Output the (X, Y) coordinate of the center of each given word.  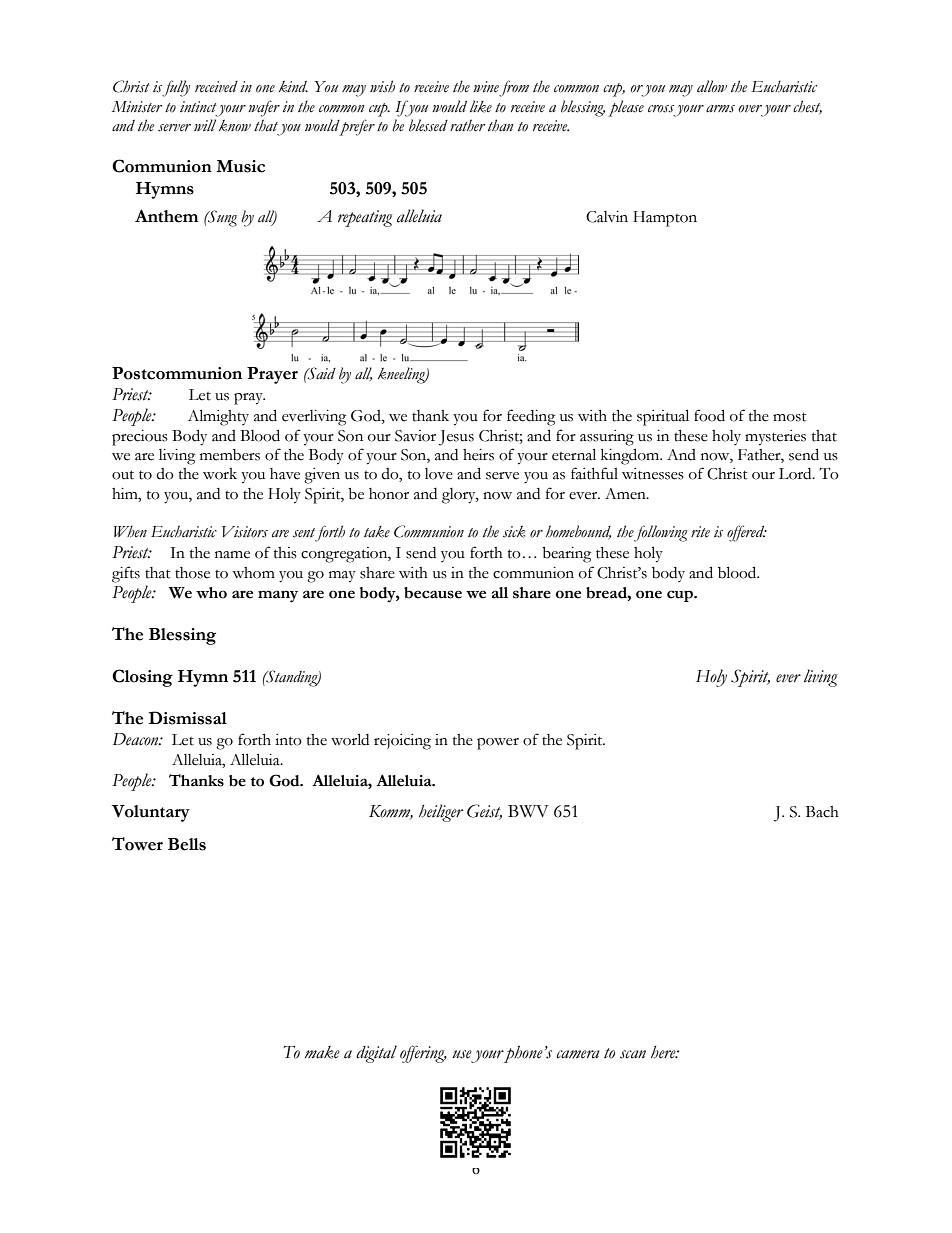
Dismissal (188, 718)
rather (467, 125)
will (205, 125)
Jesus (456, 438)
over (750, 109)
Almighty (218, 417)
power (498, 744)
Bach (822, 812)
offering (423, 1054)
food (709, 415)
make (322, 1052)
